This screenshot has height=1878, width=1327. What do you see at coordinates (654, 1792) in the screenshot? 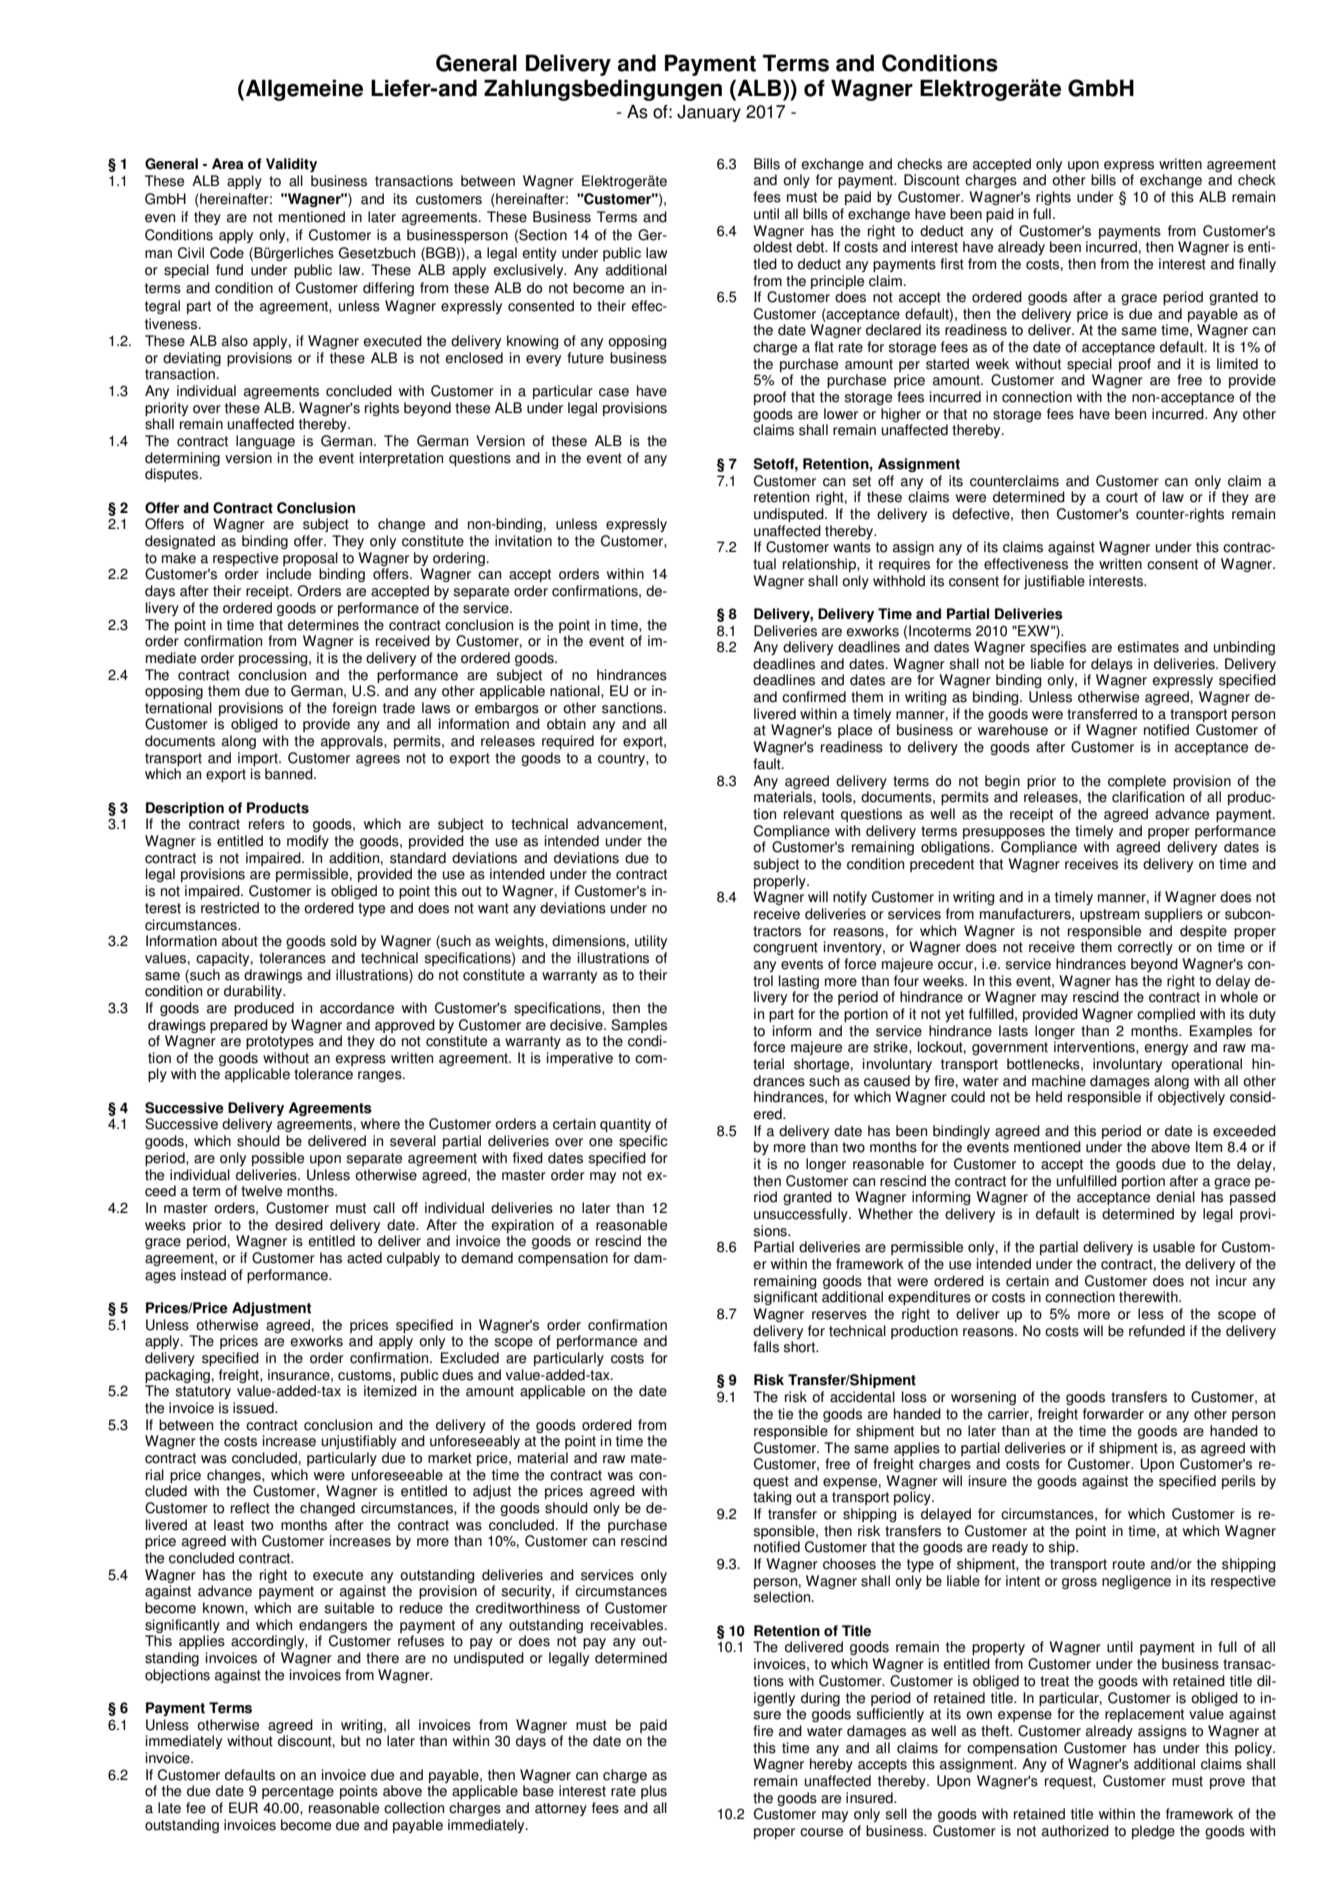
I see `plus` at bounding box center [654, 1792].
